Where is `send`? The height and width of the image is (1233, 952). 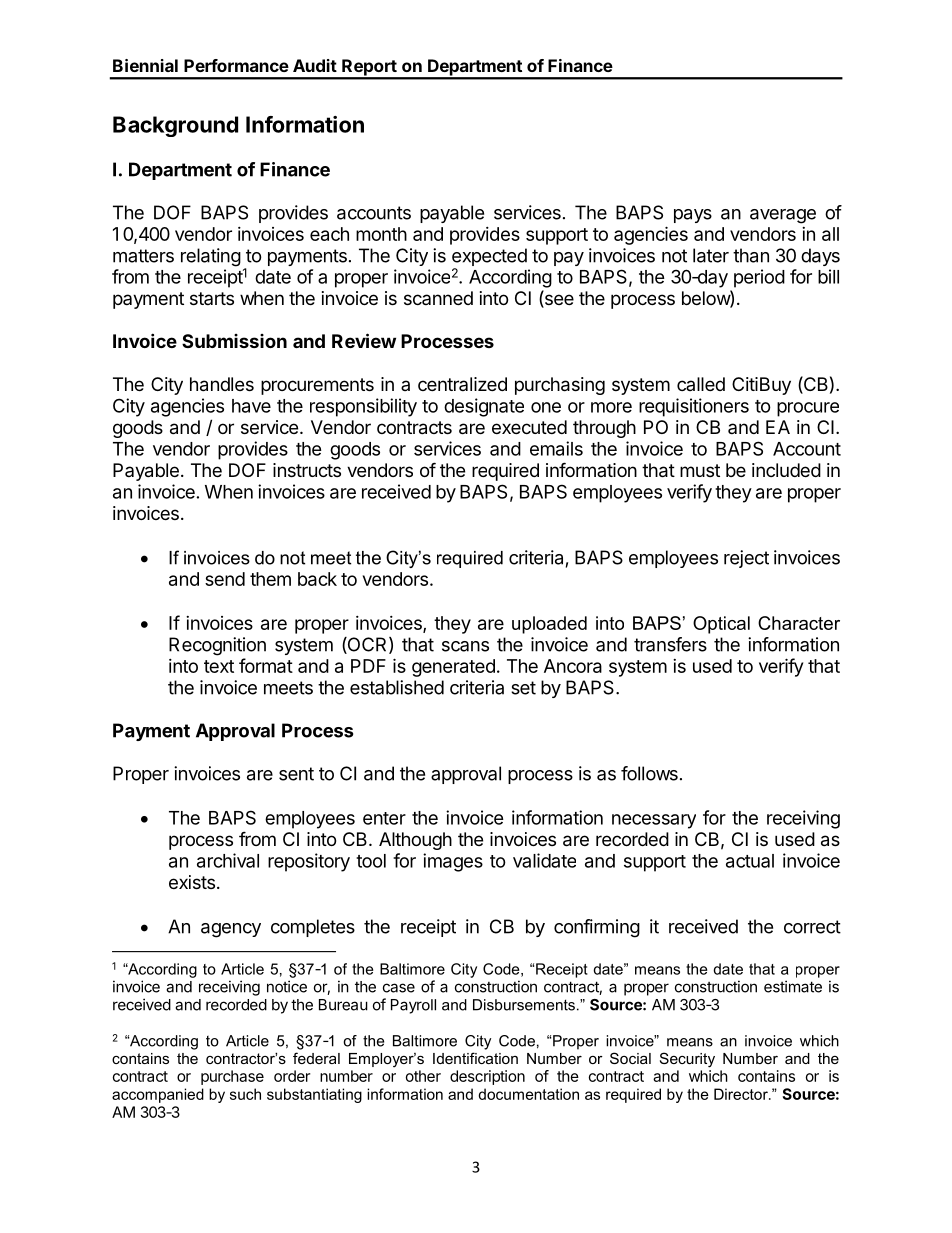 send is located at coordinates (225, 579).
